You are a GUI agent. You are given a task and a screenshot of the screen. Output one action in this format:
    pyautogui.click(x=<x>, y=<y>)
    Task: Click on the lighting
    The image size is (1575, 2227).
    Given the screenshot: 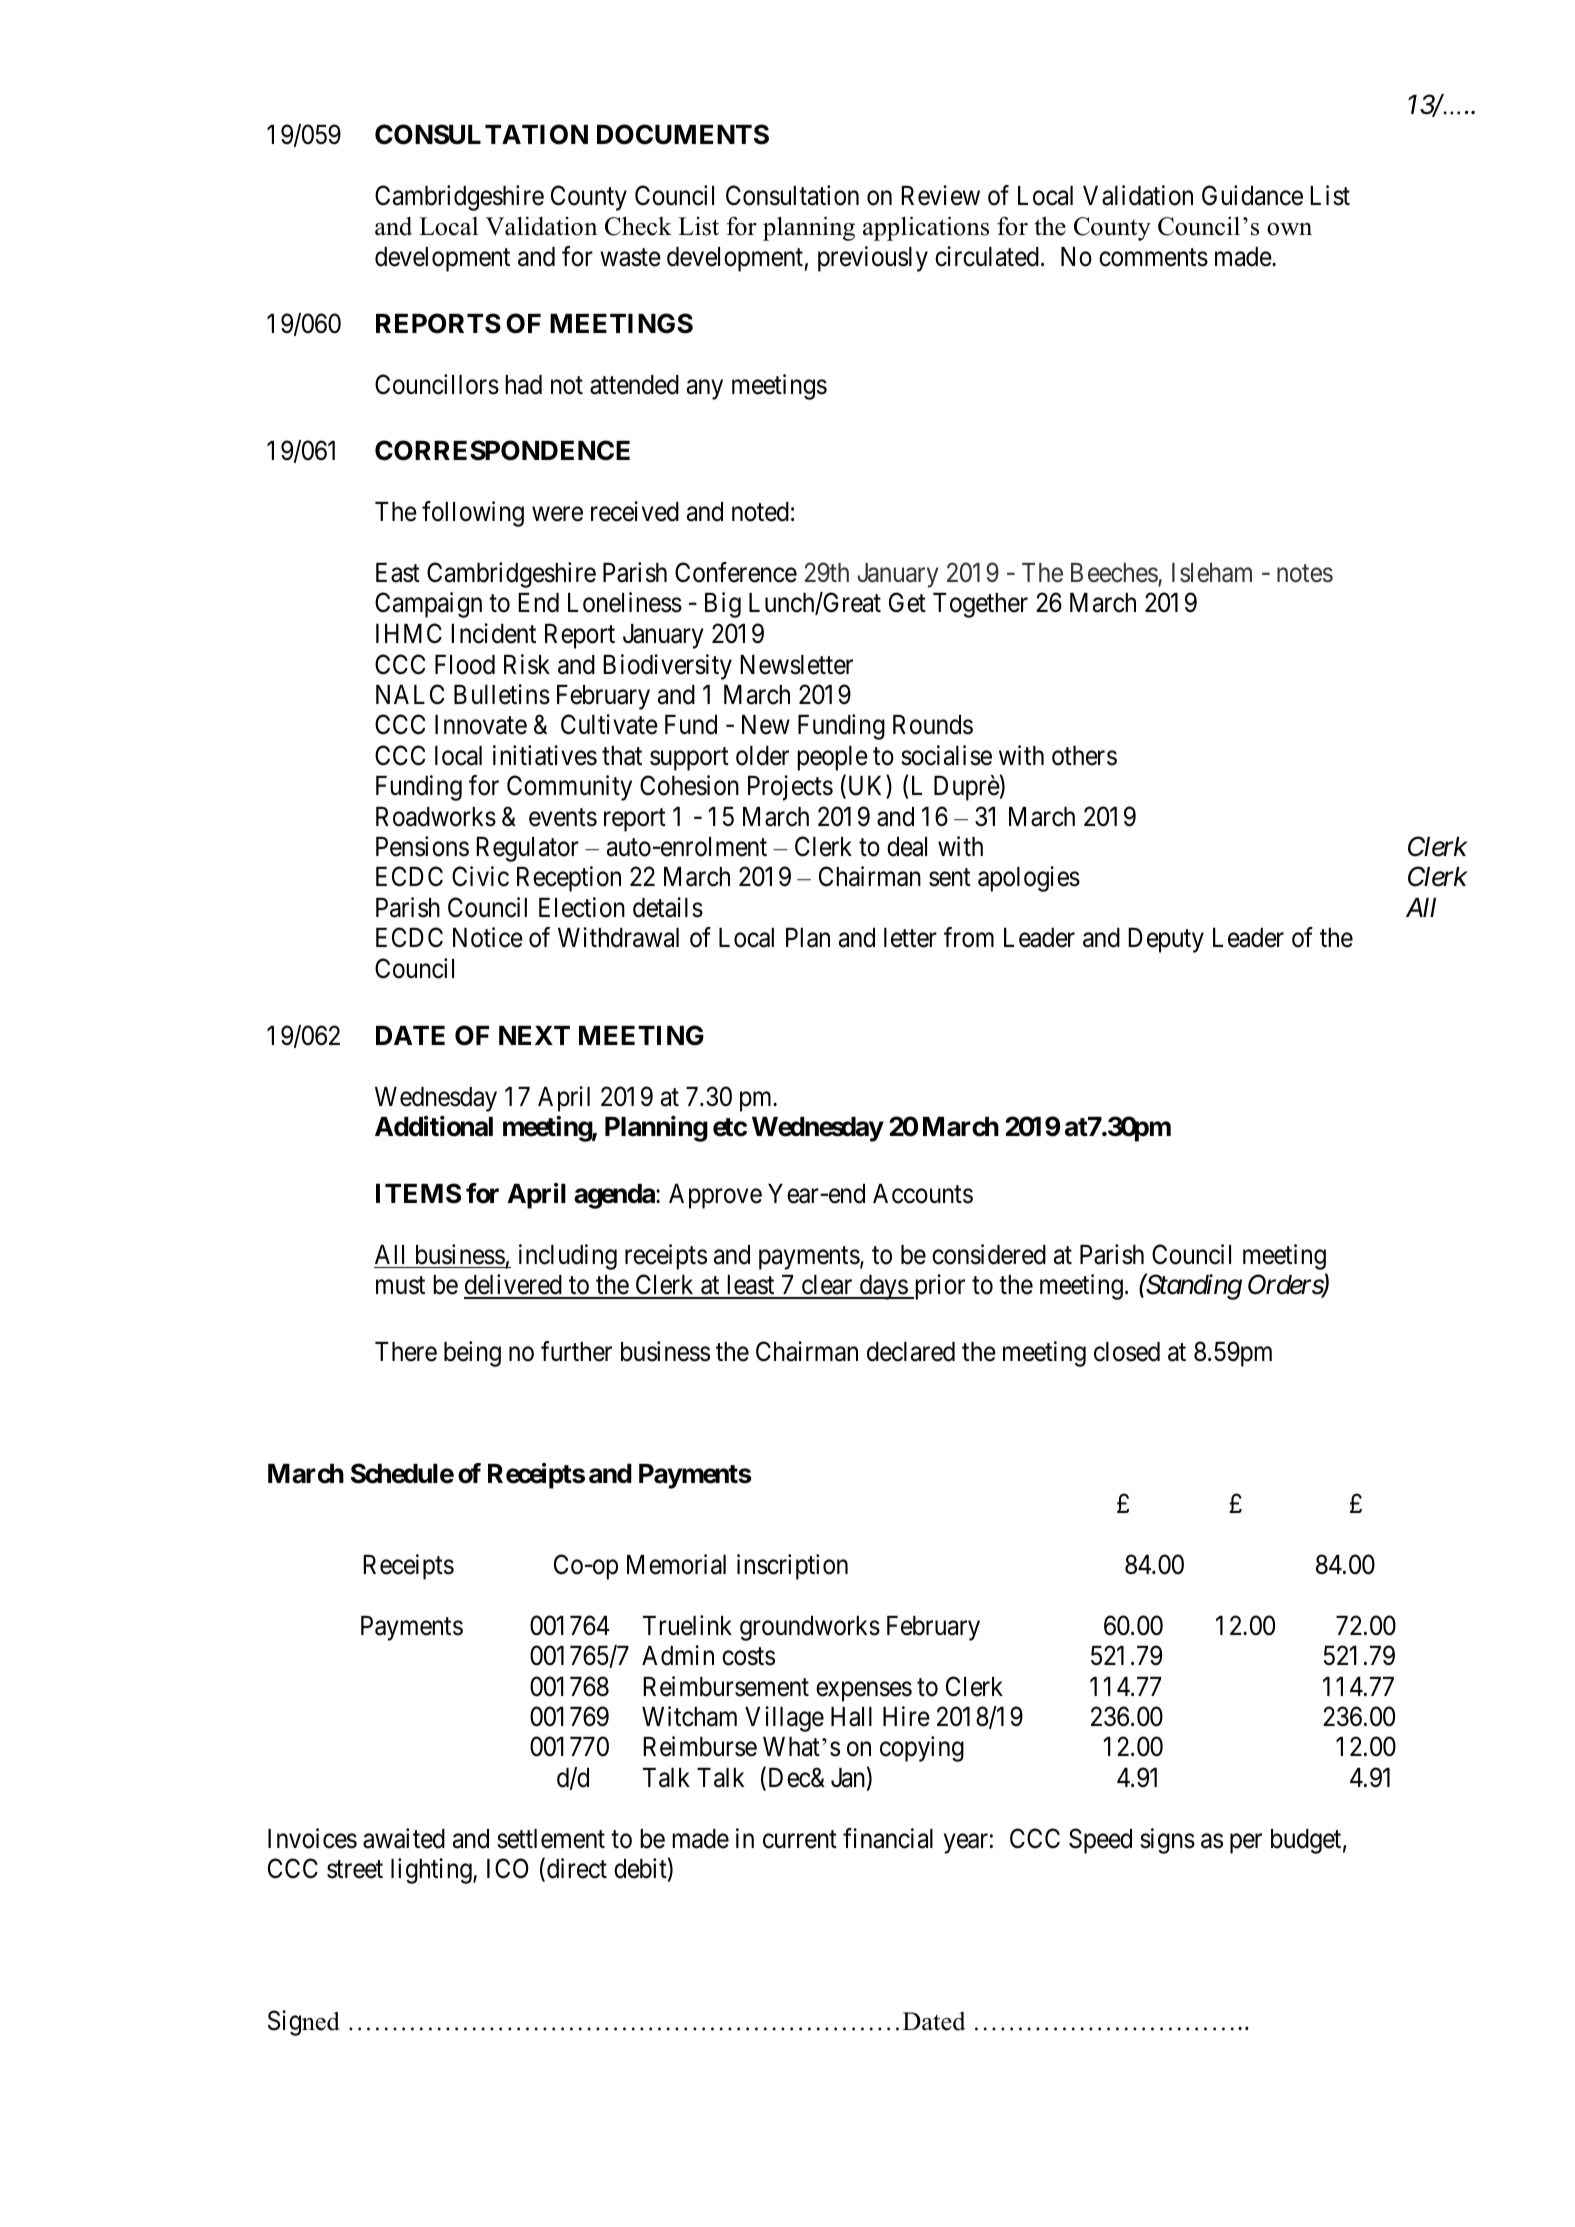 What is the action you would take?
    pyautogui.click(x=432, y=1871)
